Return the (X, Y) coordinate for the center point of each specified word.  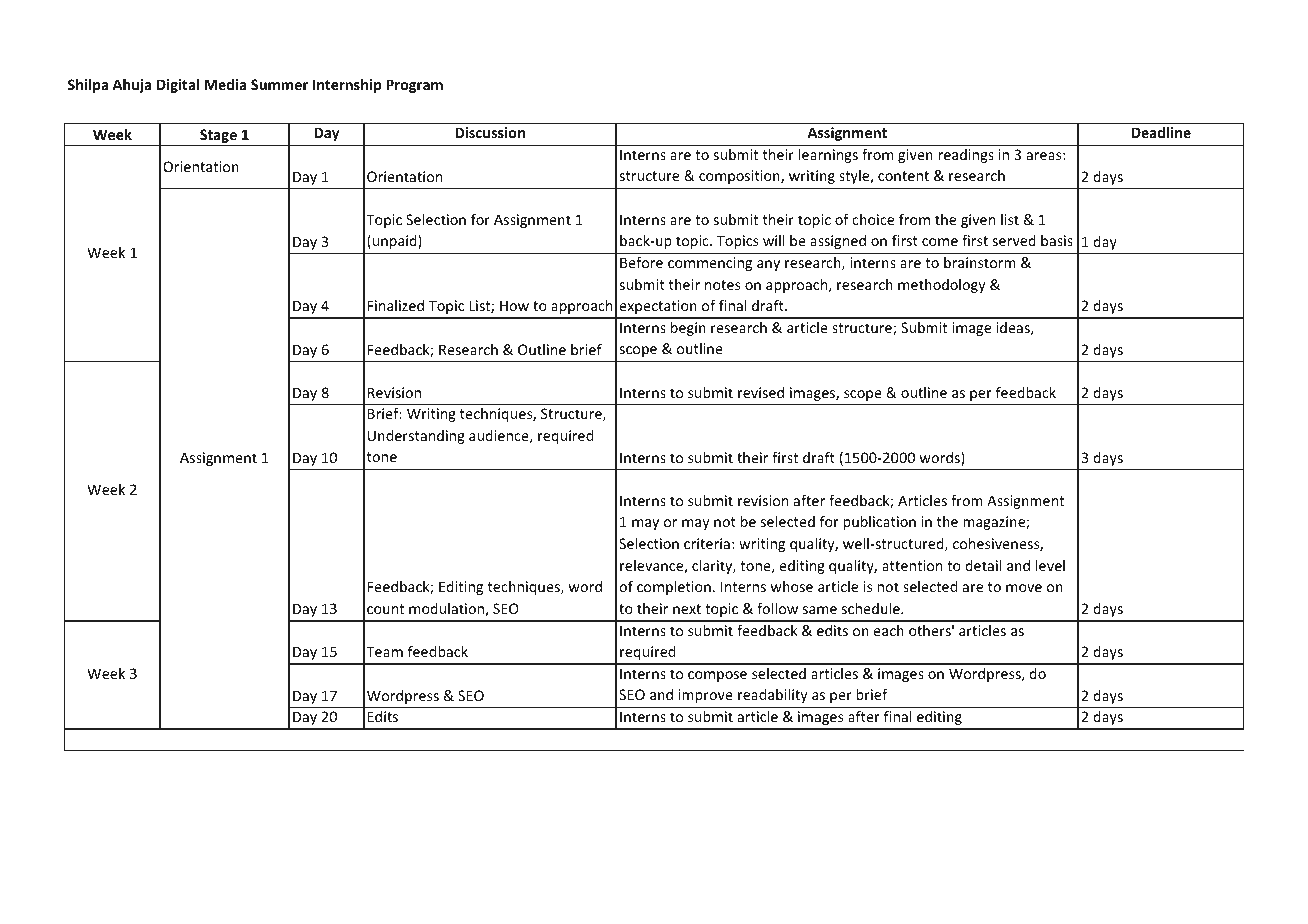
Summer (279, 84)
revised (761, 392)
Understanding (416, 437)
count (385, 609)
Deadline (1161, 132)
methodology (942, 286)
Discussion (490, 132)
